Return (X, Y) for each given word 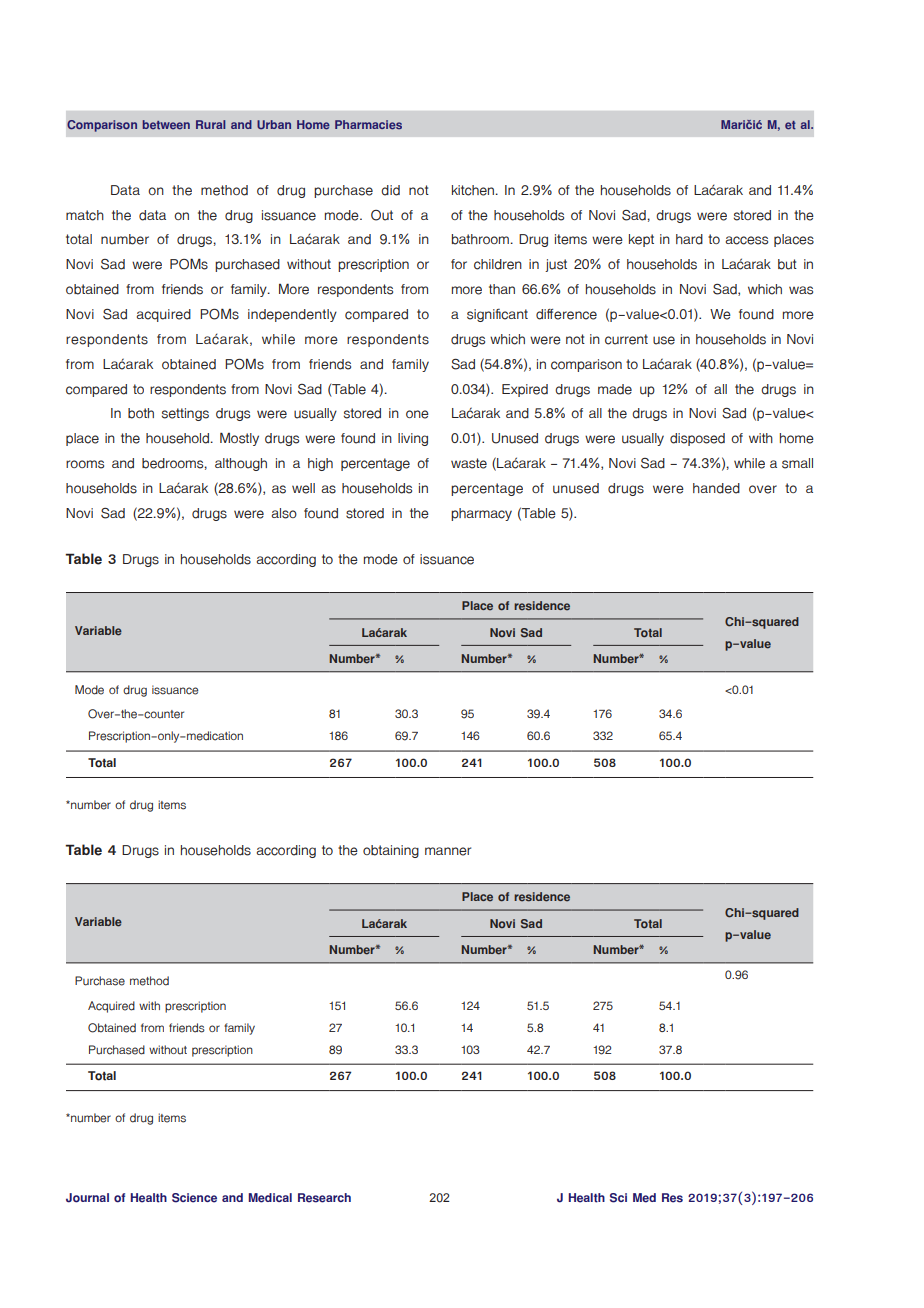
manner (448, 851)
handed (716, 488)
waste (469, 463)
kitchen (474, 190)
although (241, 464)
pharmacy (481, 514)
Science (194, 1198)
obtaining (391, 851)
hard (689, 239)
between (166, 125)
